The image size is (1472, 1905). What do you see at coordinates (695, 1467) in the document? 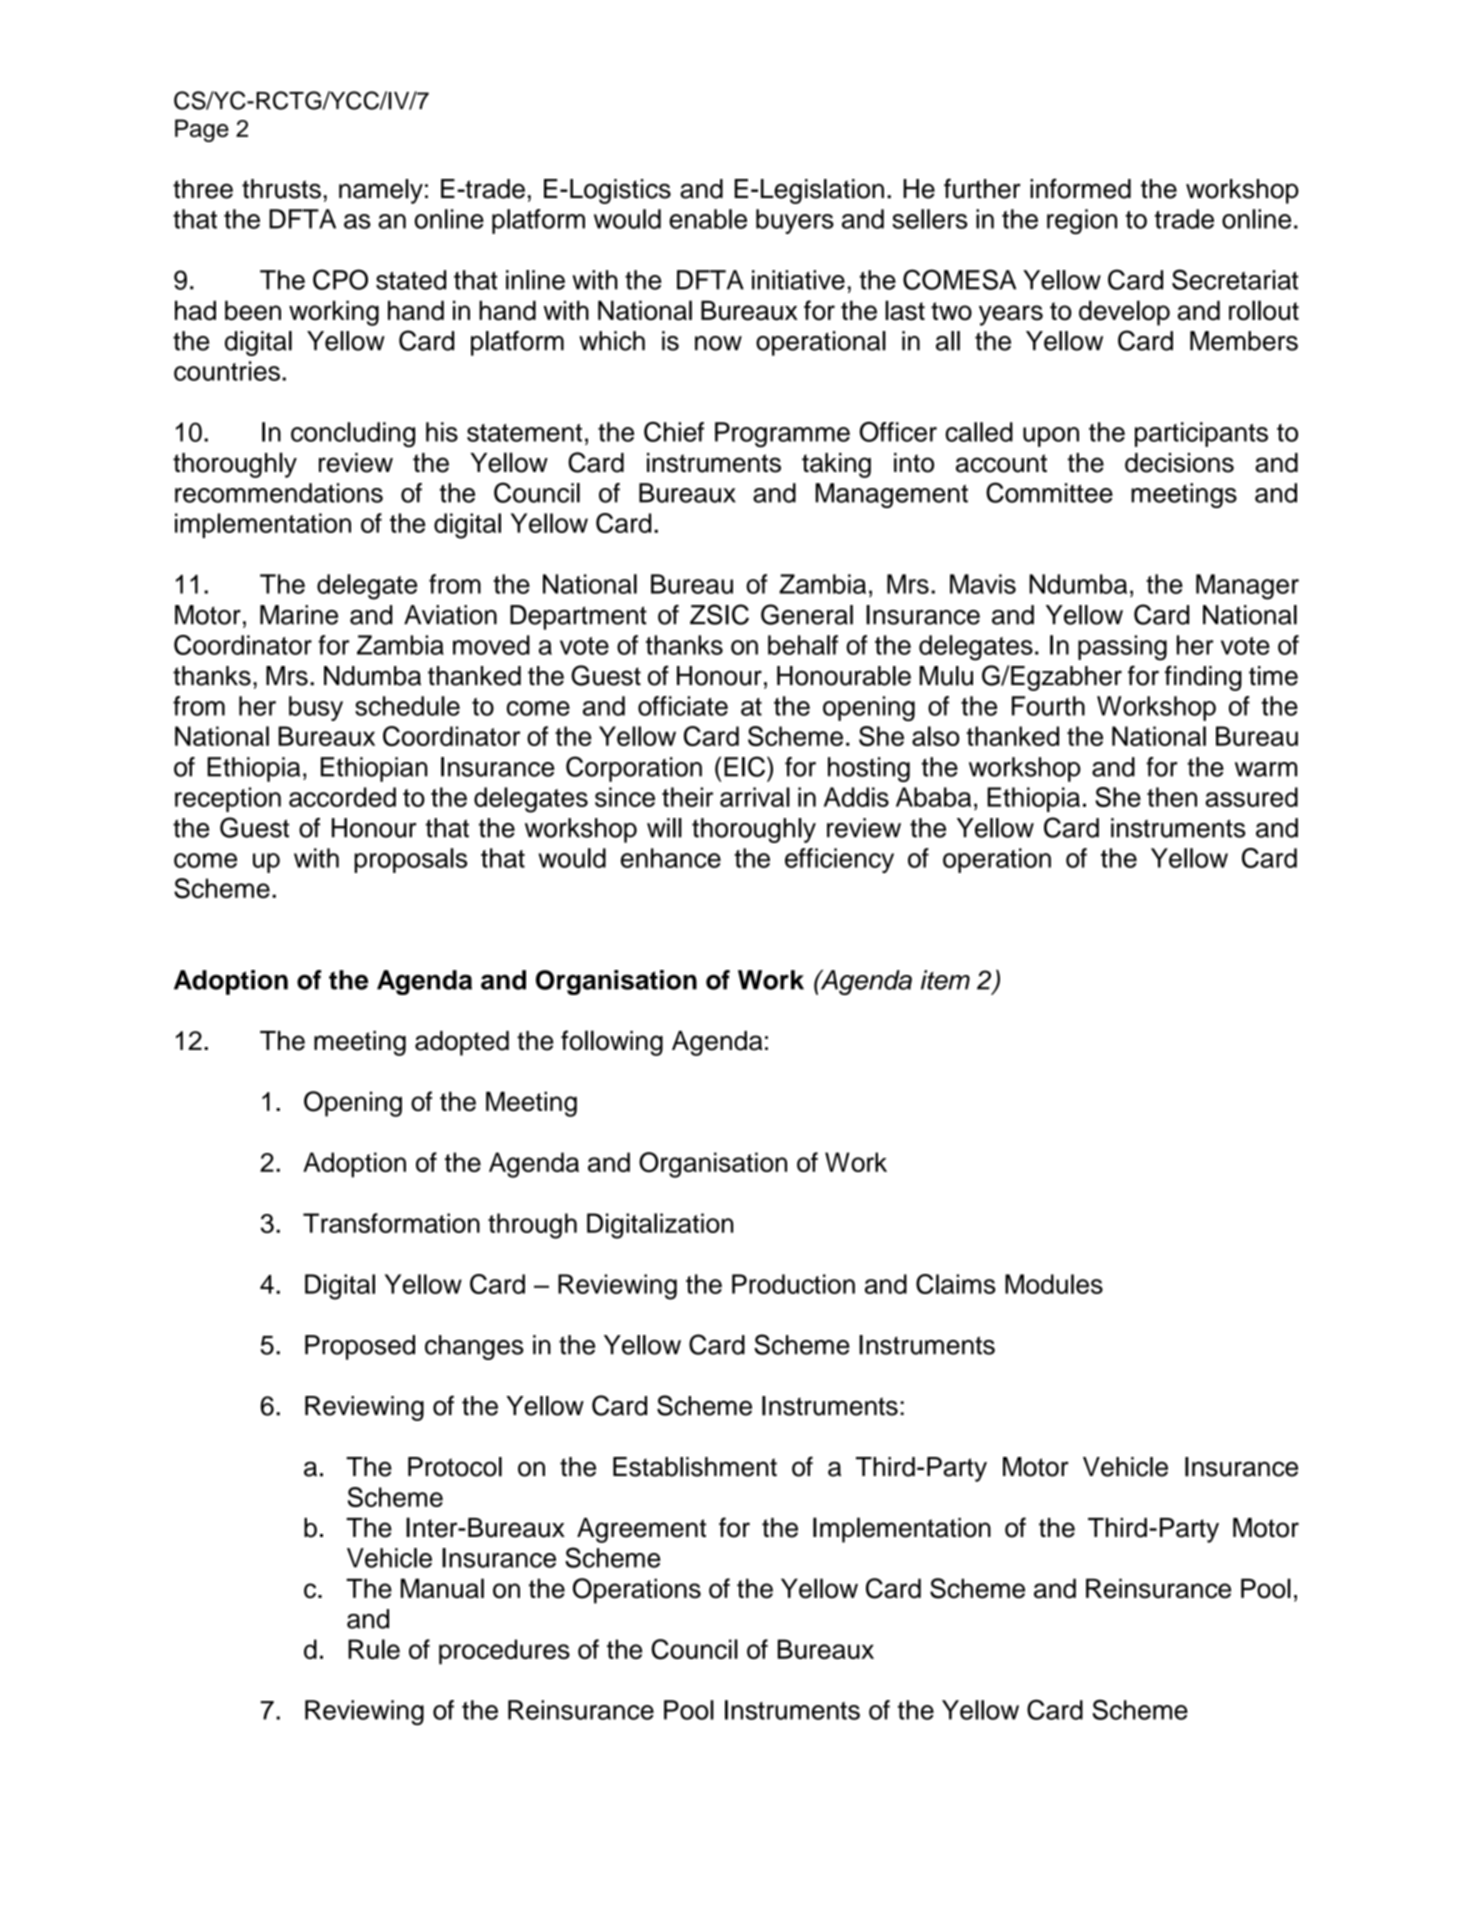
I see `Establishment` at bounding box center [695, 1467].
